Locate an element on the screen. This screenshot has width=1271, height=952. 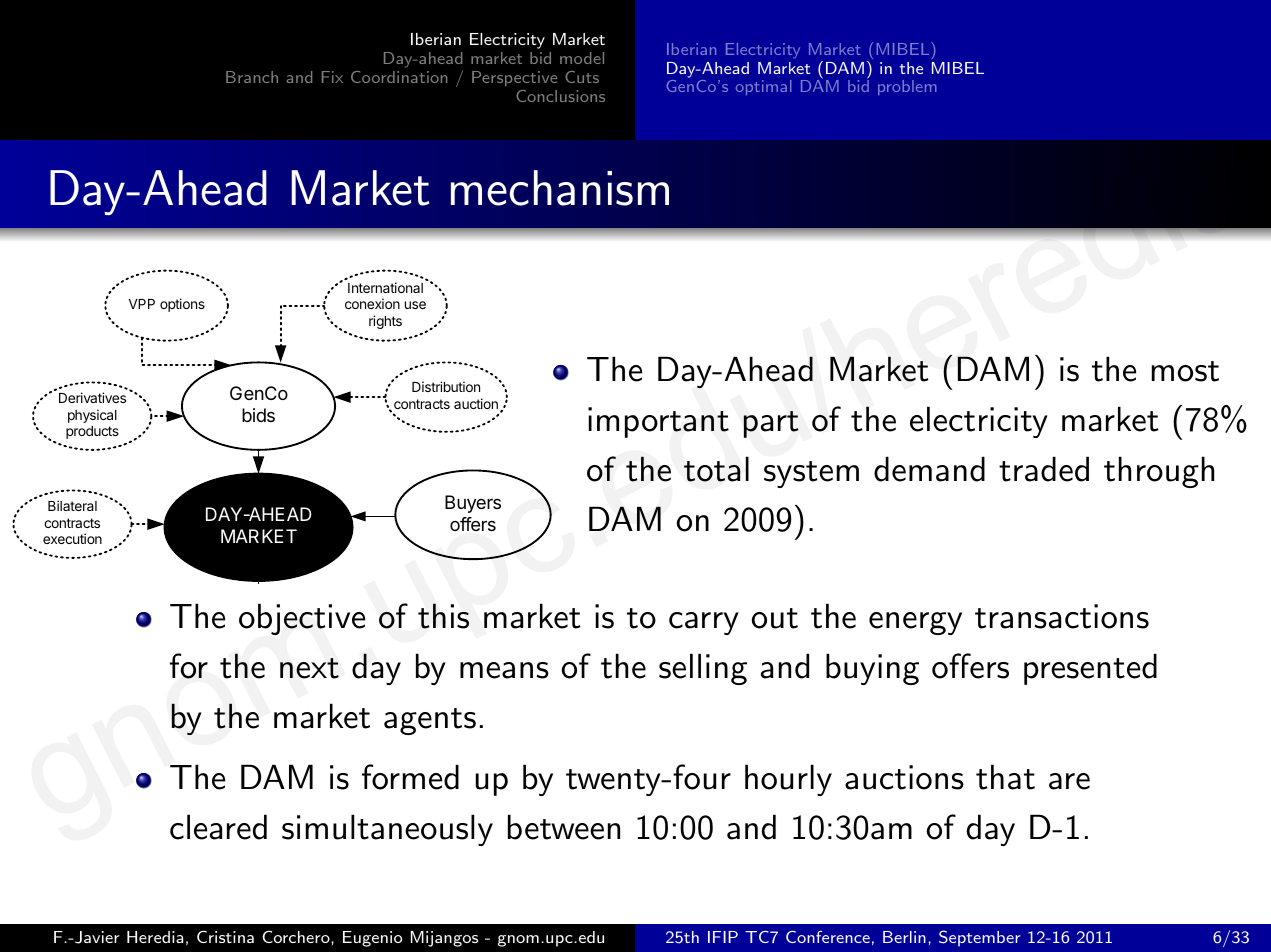
Conference is located at coordinates (828, 936).
